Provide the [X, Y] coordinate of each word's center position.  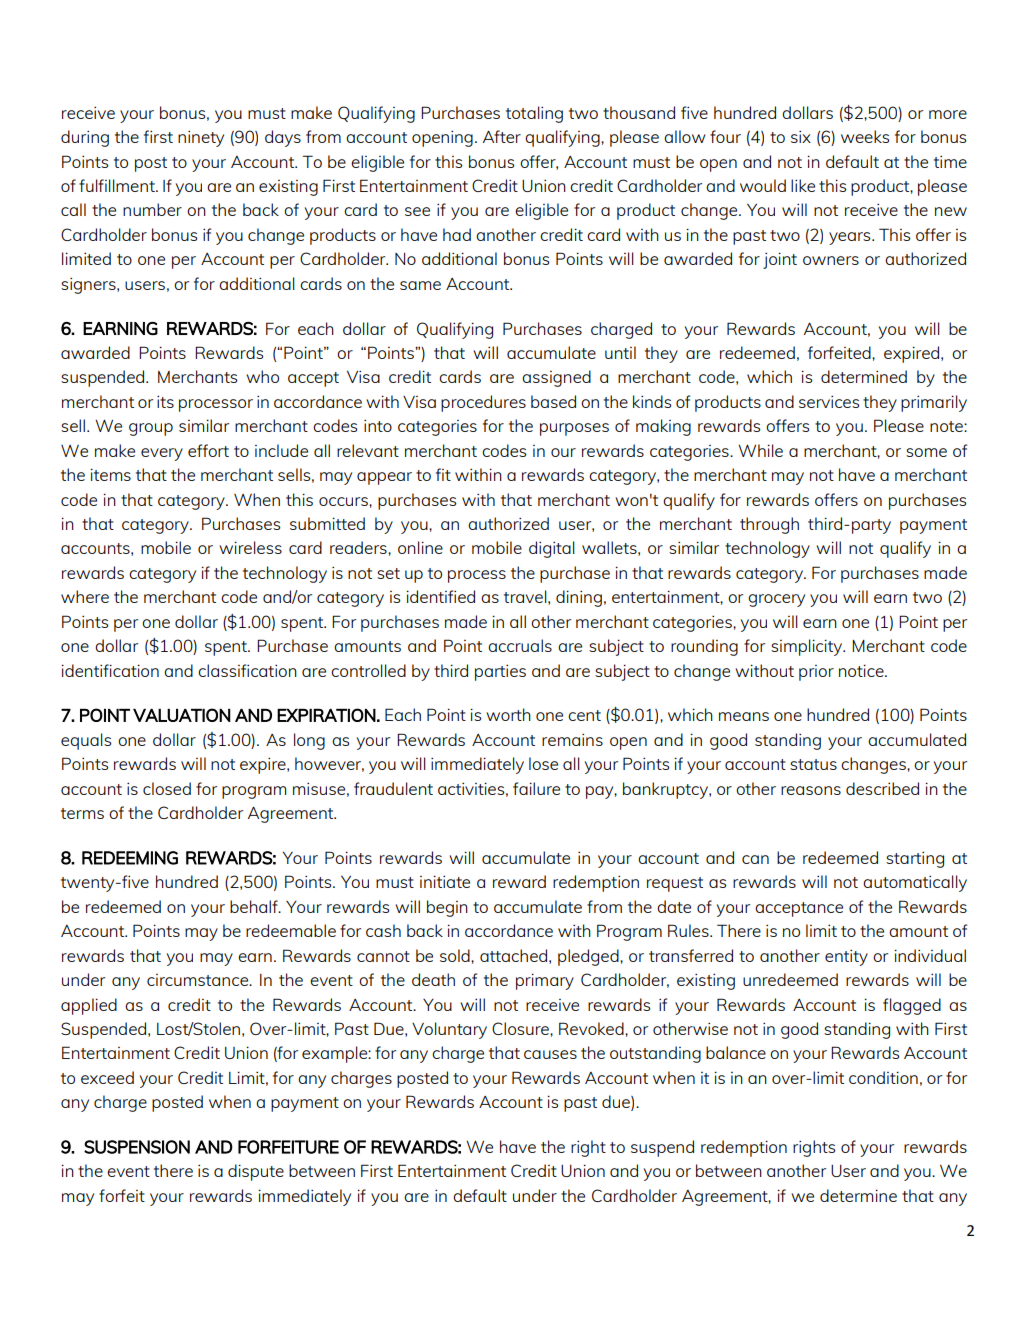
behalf [255, 906]
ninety [201, 139]
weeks [865, 136]
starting [915, 860]
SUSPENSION [137, 1147]
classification [247, 670]
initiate [445, 881]
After [502, 136]
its [165, 402]
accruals [520, 645]
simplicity [808, 647]
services [829, 402]
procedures [483, 403]
